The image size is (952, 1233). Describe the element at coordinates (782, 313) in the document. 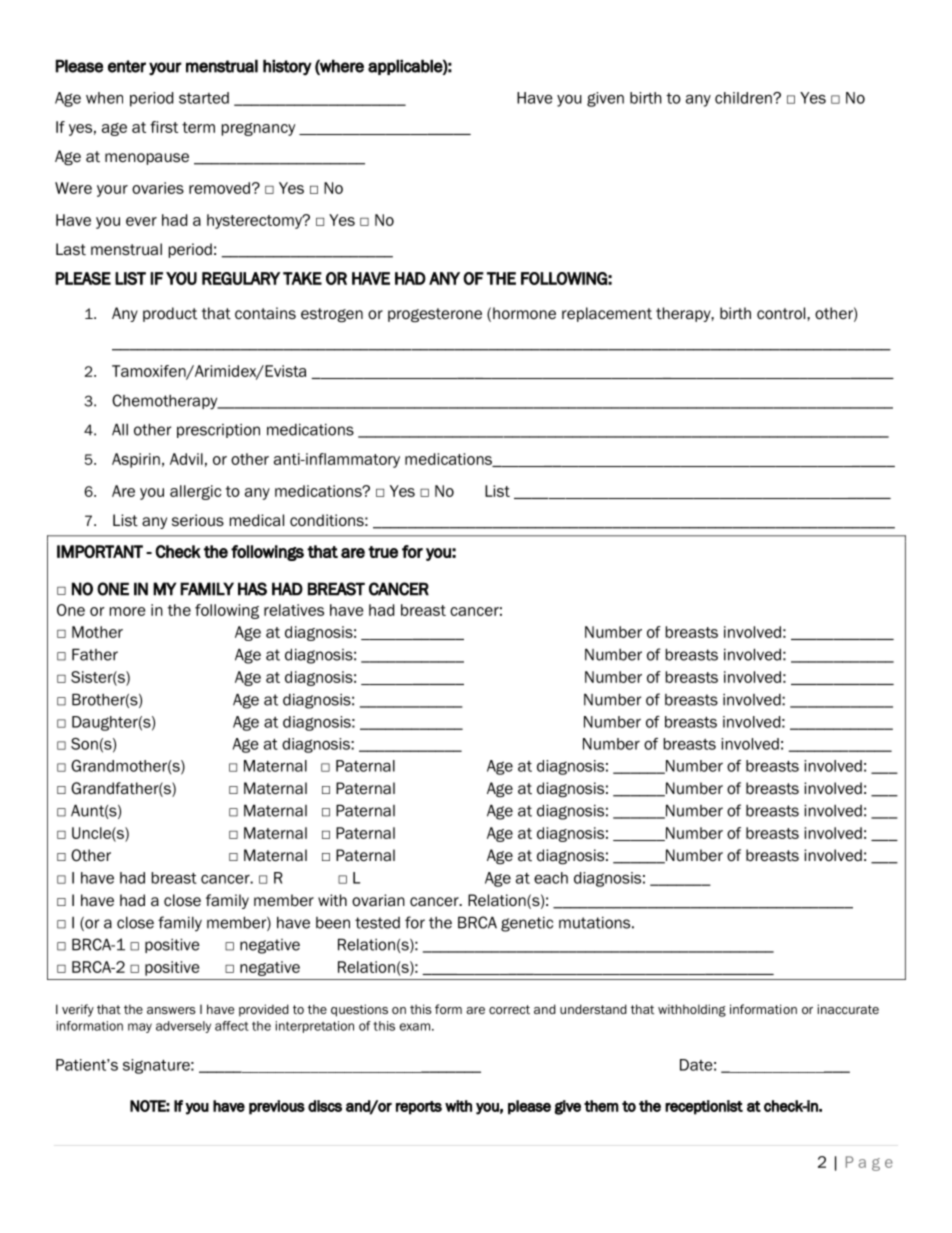

I see `control` at that location.
